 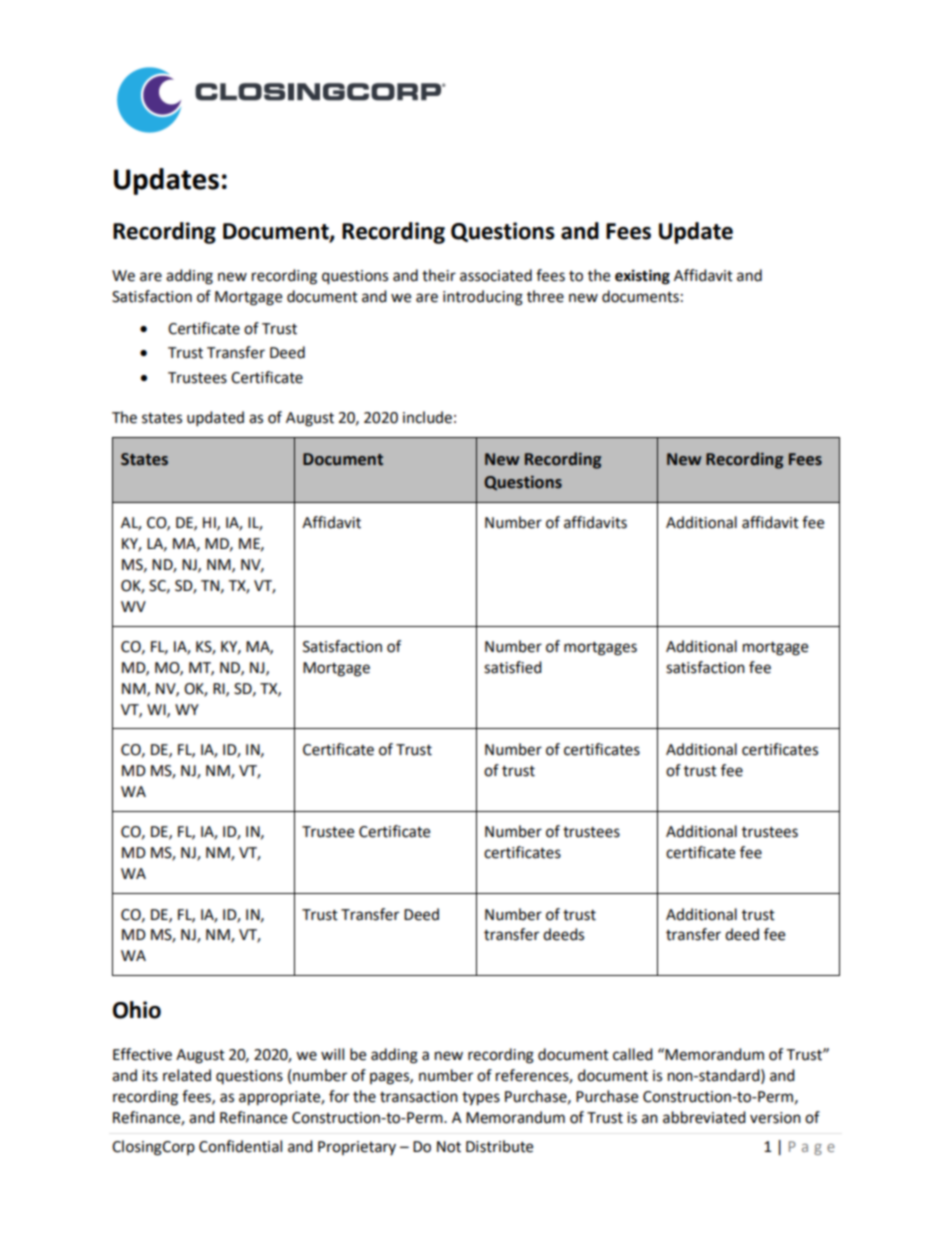 I want to click on Effective, so click(x=142, y=1054).
